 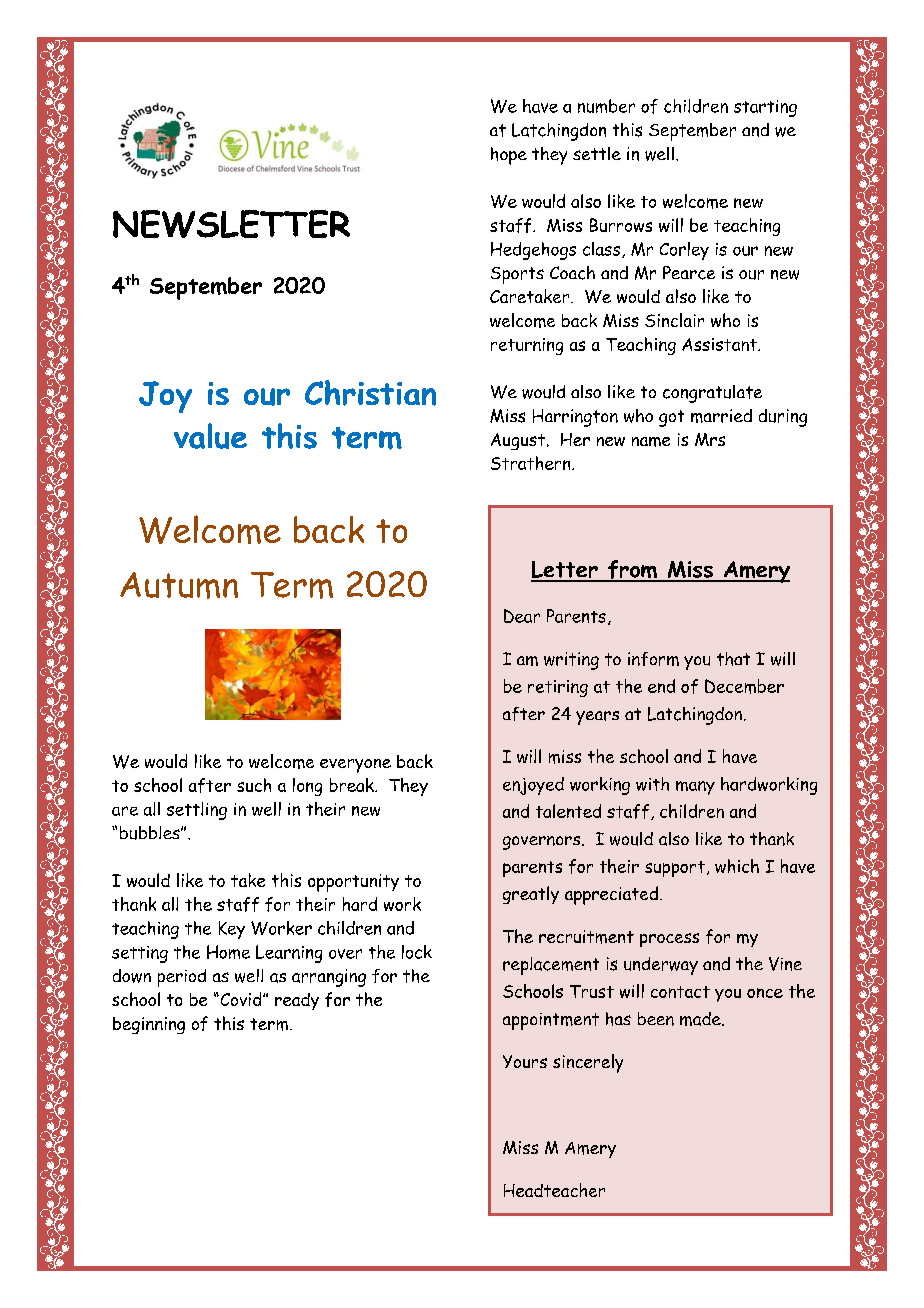 What do you see at coordinates (509, 156) in the screenshot?
I see `hope` at bounding box center [509, 156].
